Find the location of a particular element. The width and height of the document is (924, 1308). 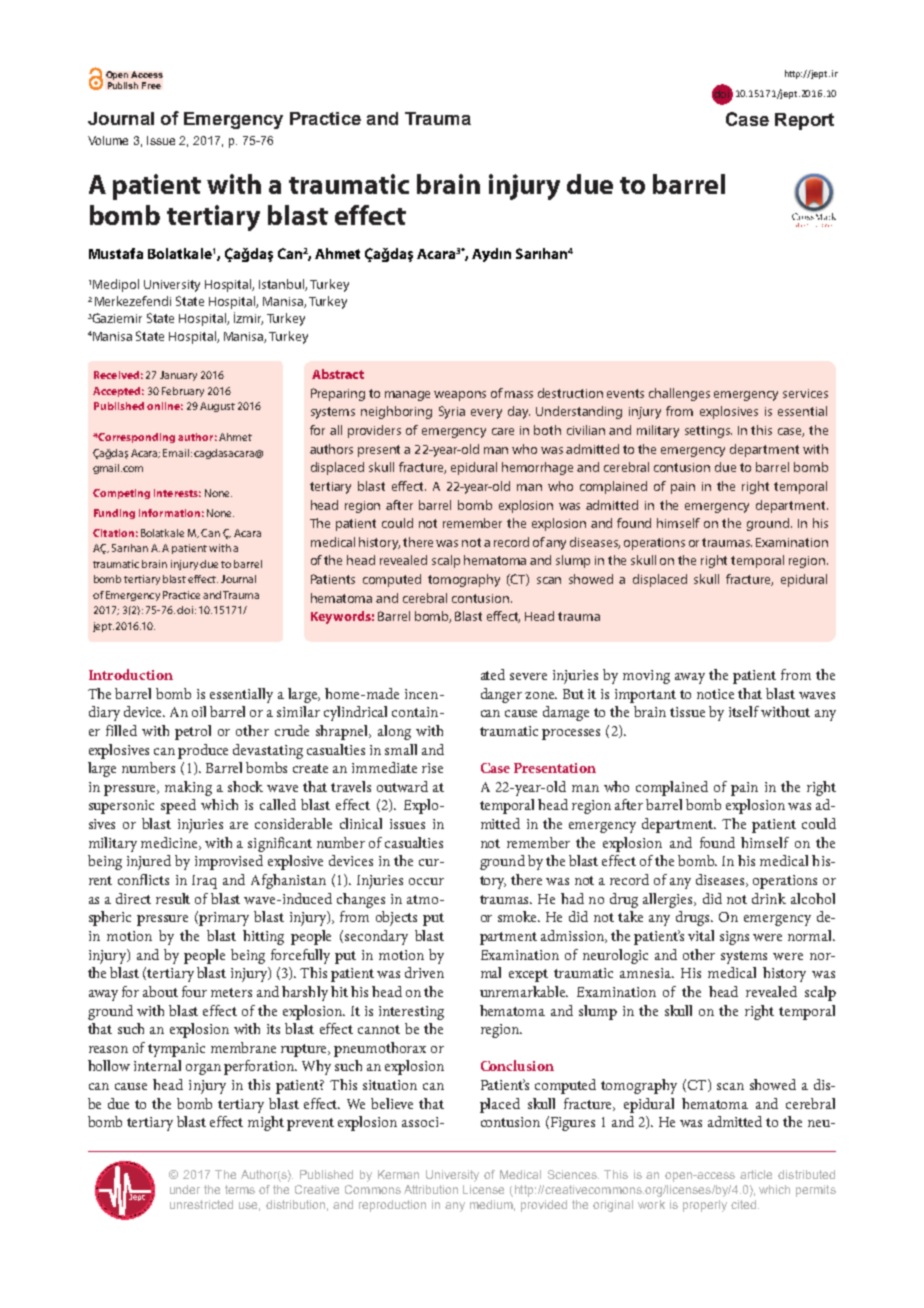

Free is located at coordinates (151, 85).
